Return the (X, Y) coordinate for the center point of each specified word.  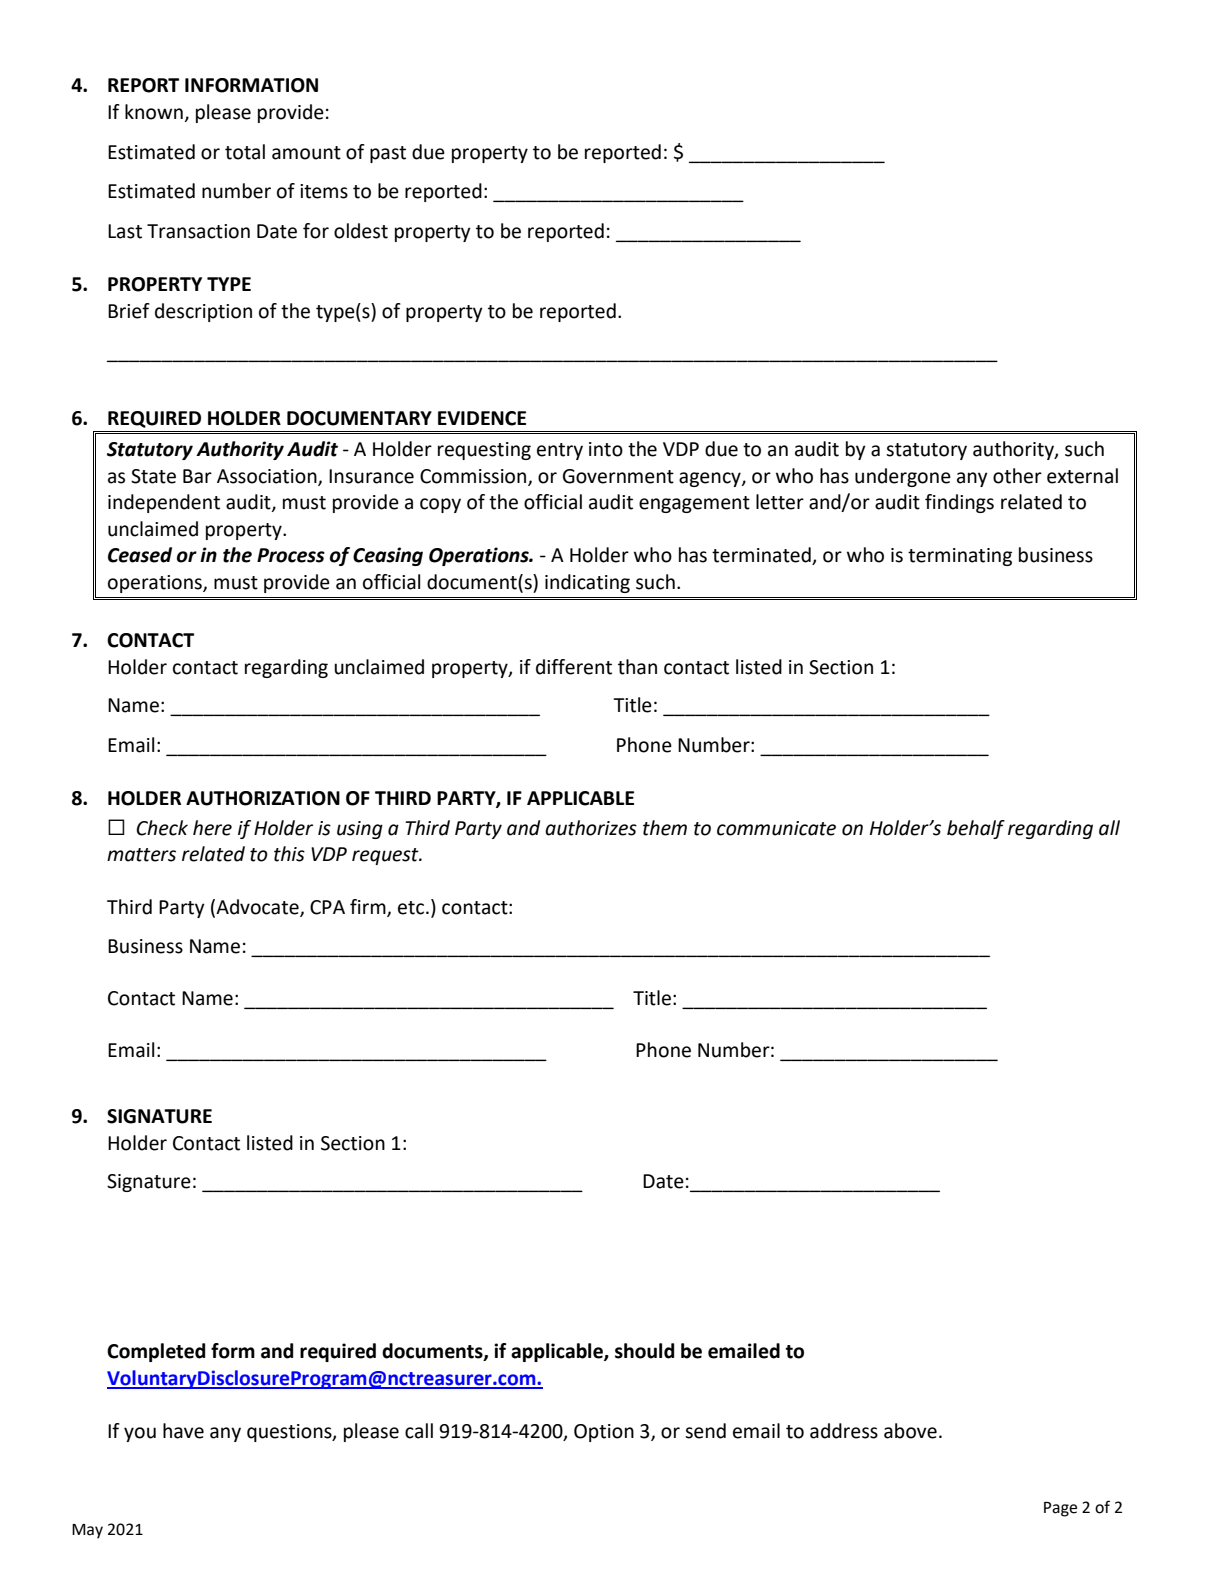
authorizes (591, 828)
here (212, 828)
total (245, 152)
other (1017, 476)
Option (604, 1433)
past (388, 154)
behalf (976, 829)
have (183, 1431)
